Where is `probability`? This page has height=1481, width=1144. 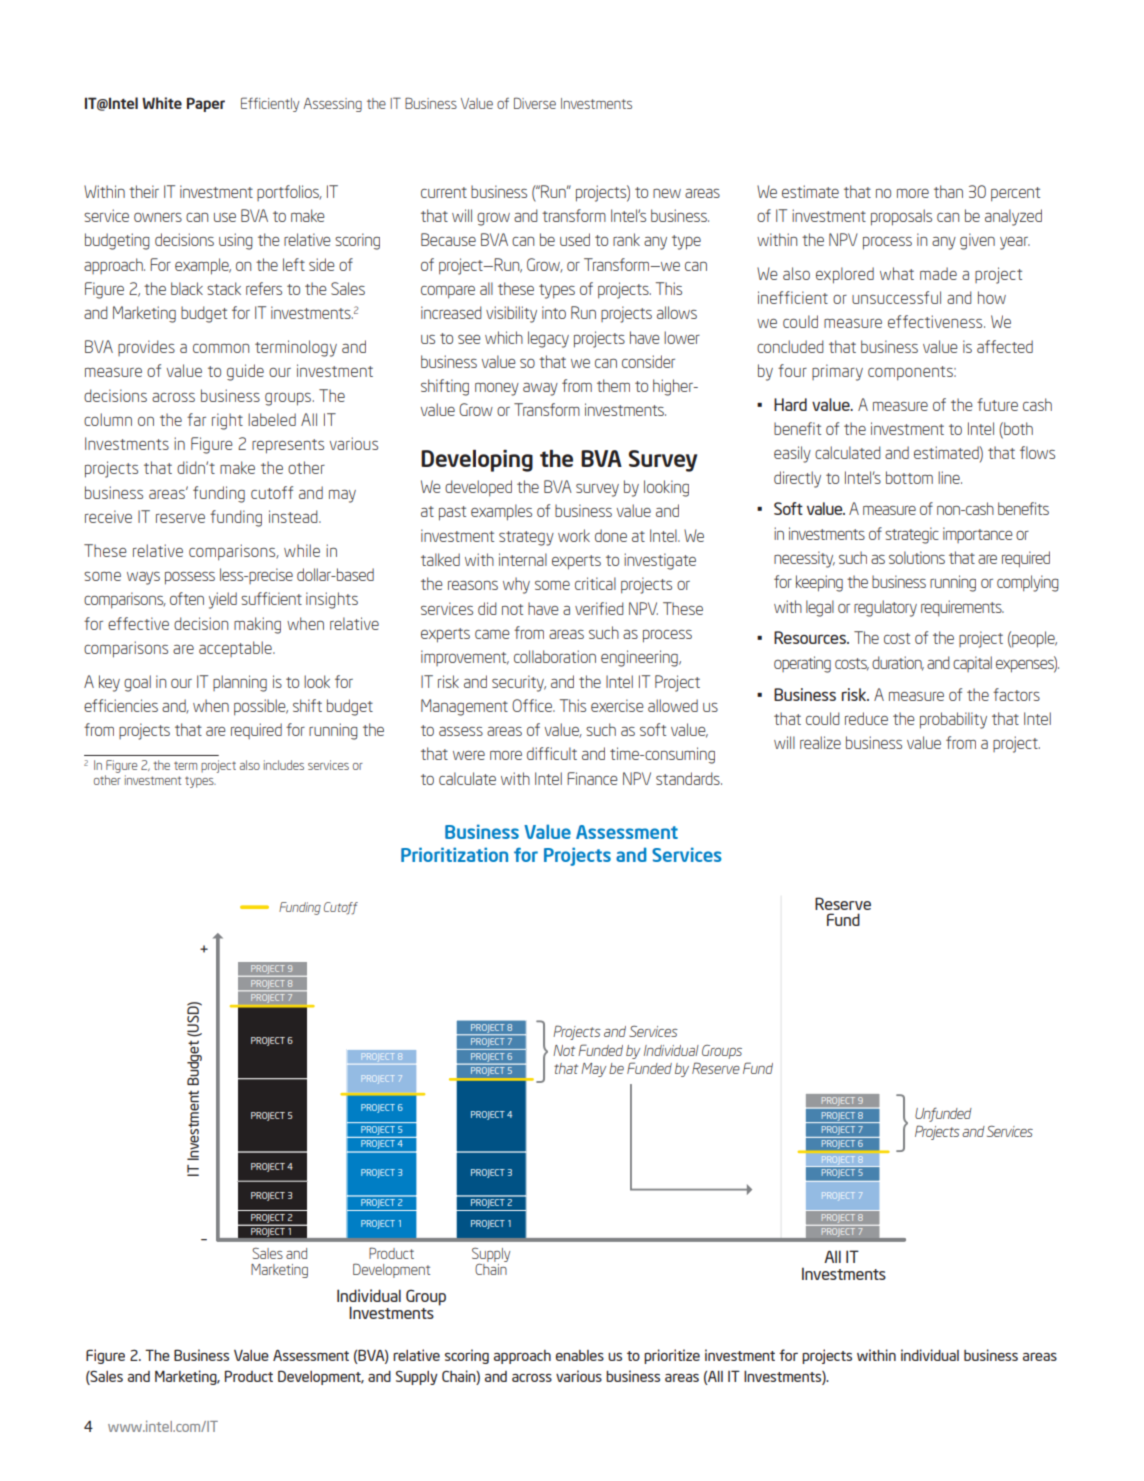 probability is located at coordinates (953, 720).
